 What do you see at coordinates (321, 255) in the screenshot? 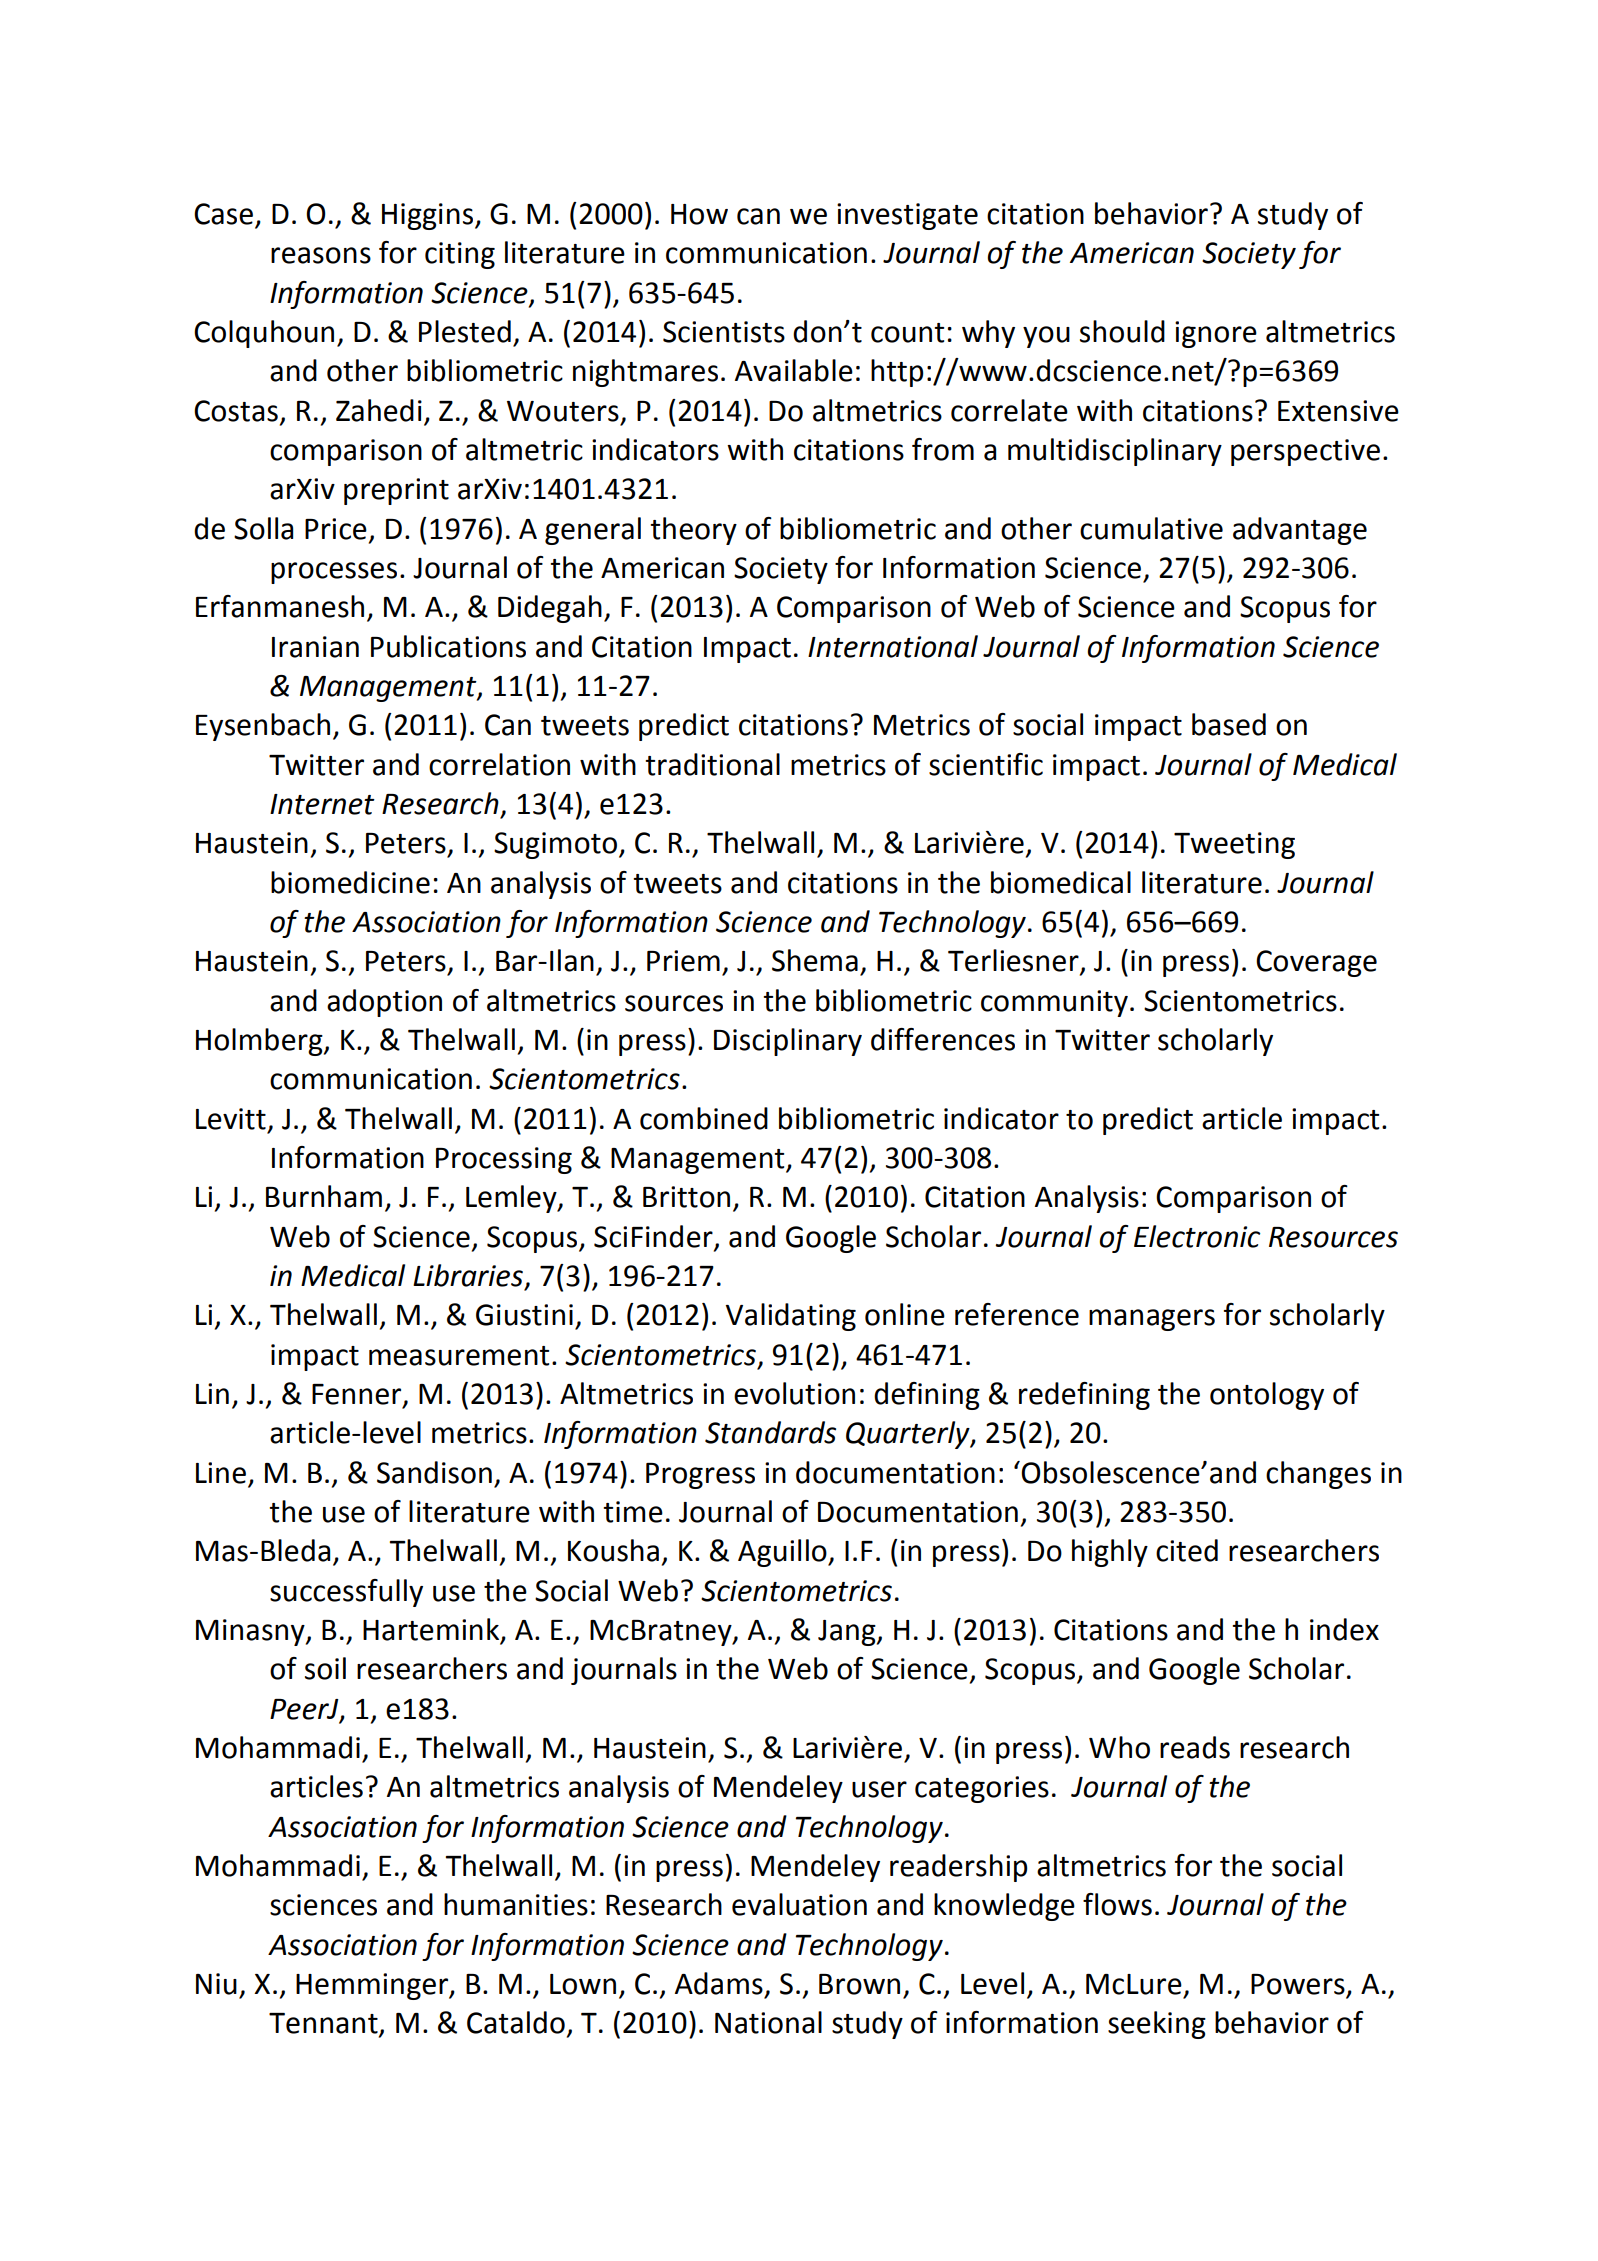
I see `reasons` at bounding box center [321, 255].
